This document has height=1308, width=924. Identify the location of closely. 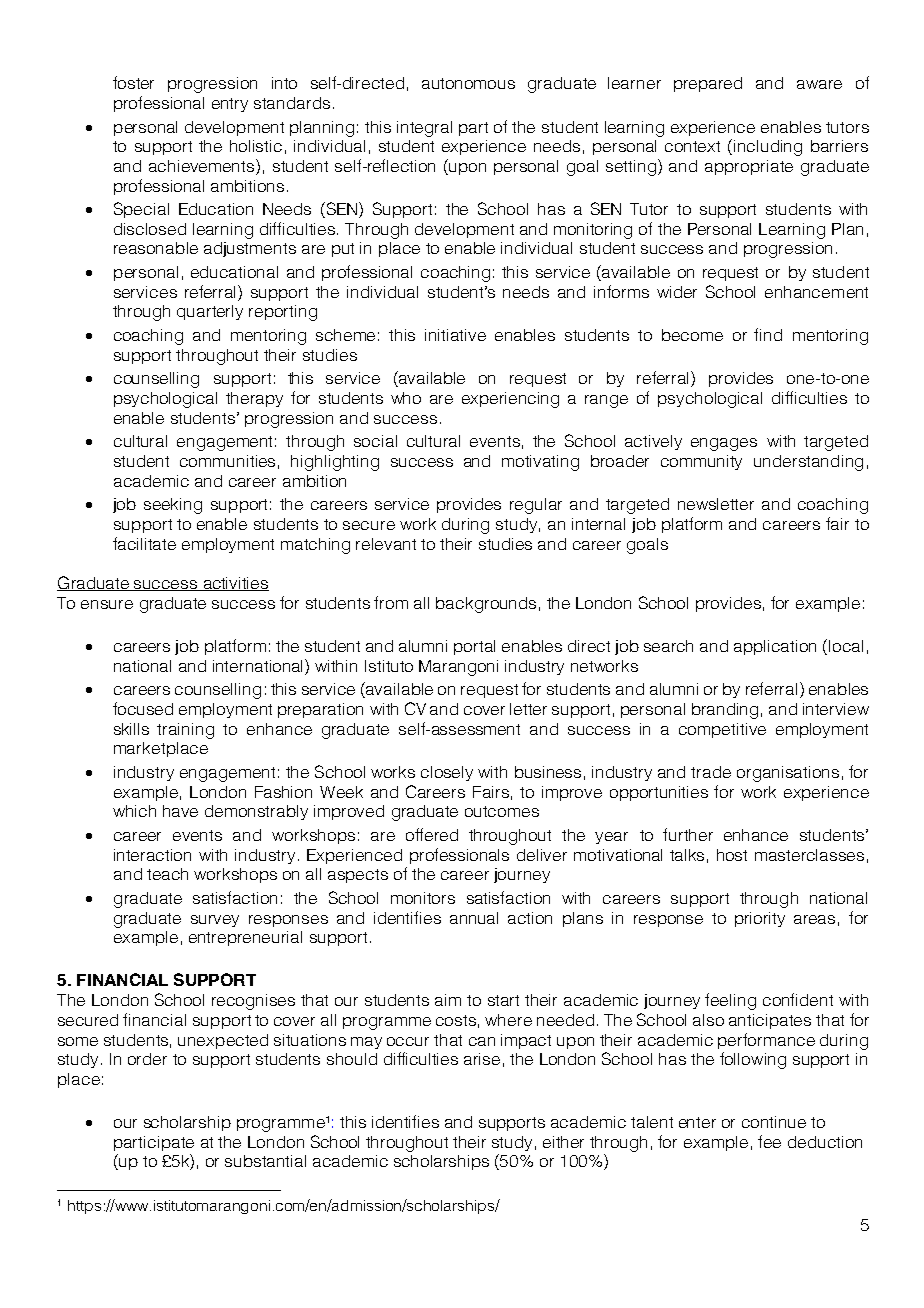
(447, 773).
